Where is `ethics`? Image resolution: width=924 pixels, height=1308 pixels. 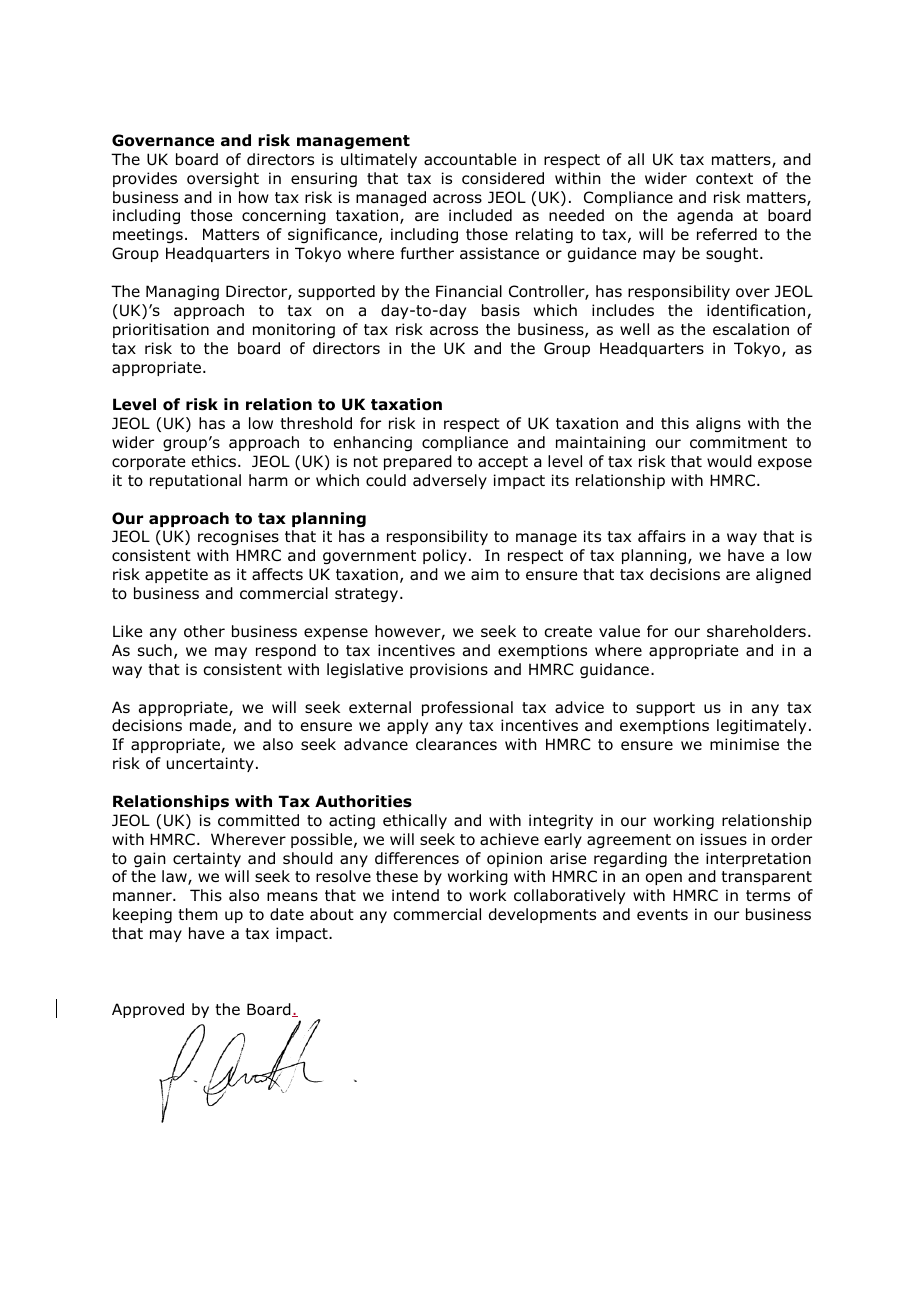 ethics is located at coordinates (215, 461).
